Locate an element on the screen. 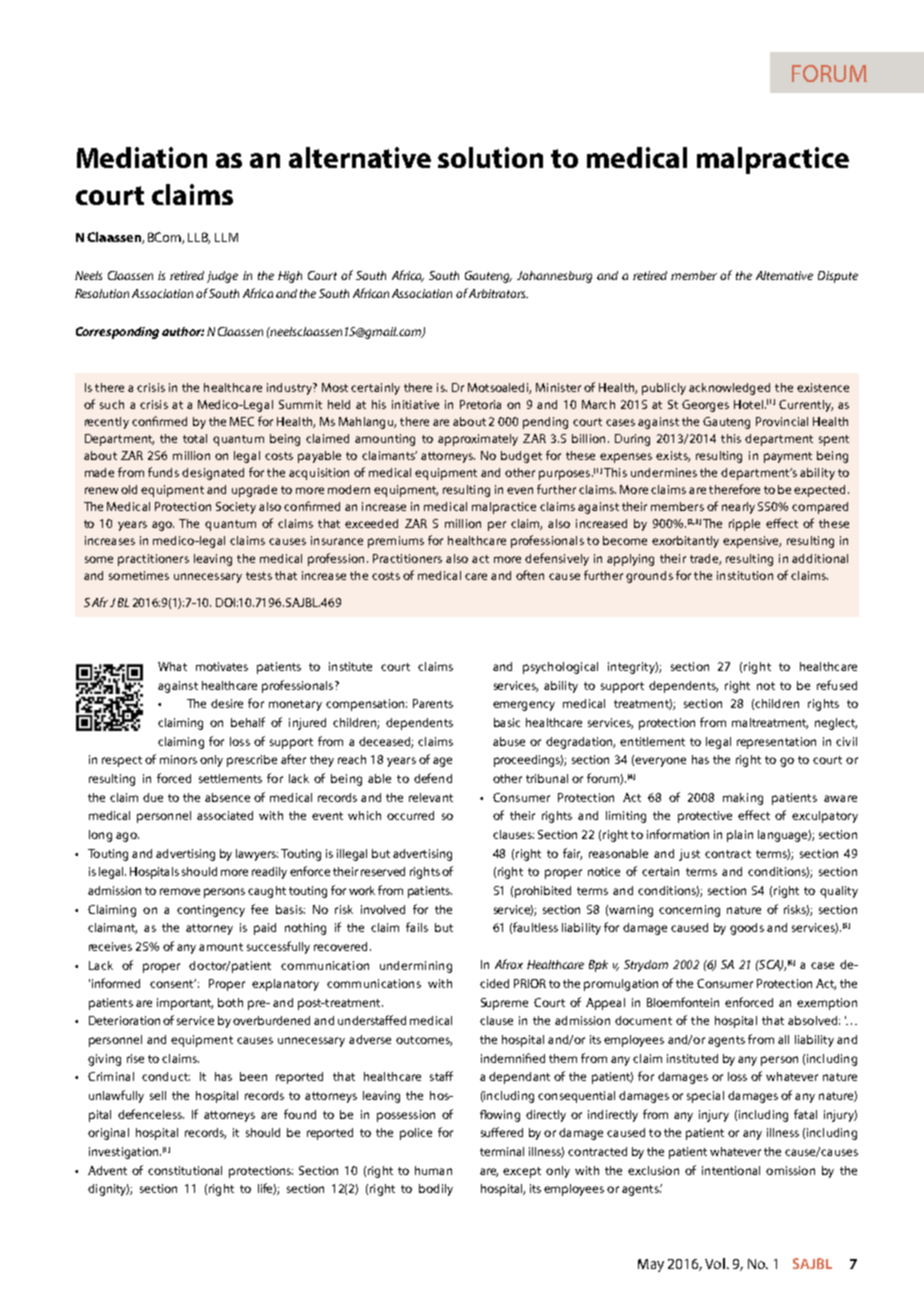 Image resolution: width=924 pixels, height=1308 pixels. Dispute is located at coordinates (838, 277).
